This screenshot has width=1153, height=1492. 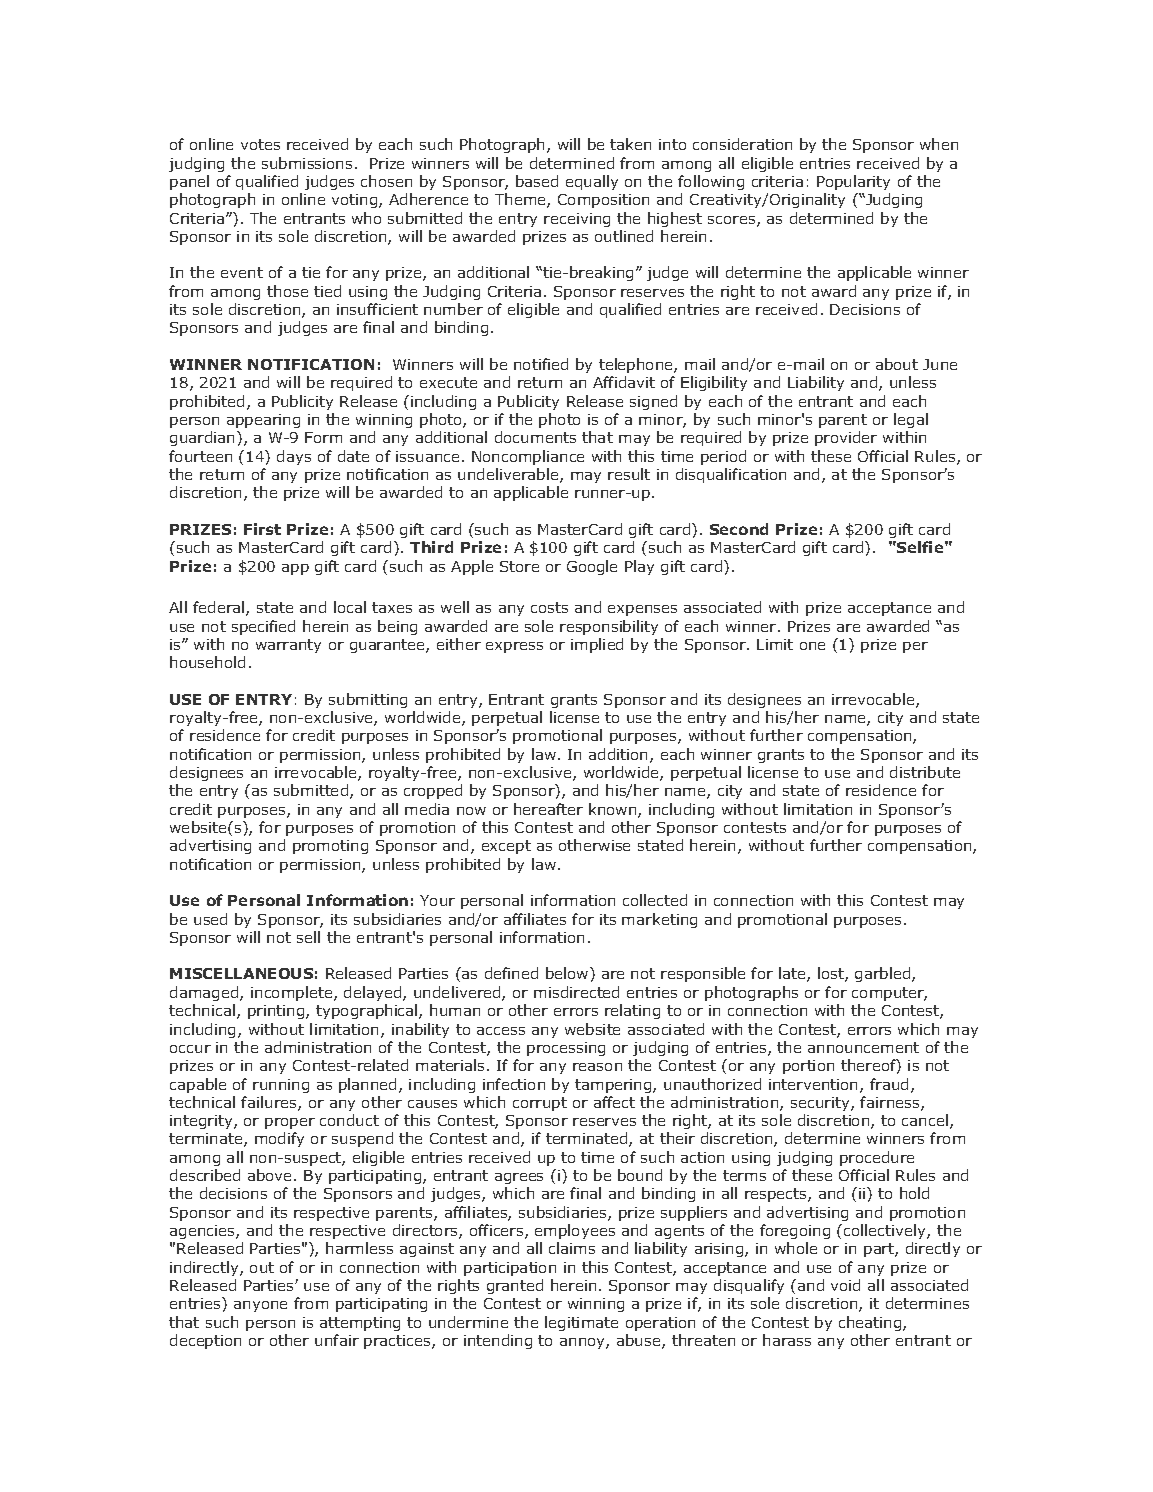 What do you see at coordinates (528, 457) in the screenshot?
I see `Noncompliance` at bounding box center [528, 457].
